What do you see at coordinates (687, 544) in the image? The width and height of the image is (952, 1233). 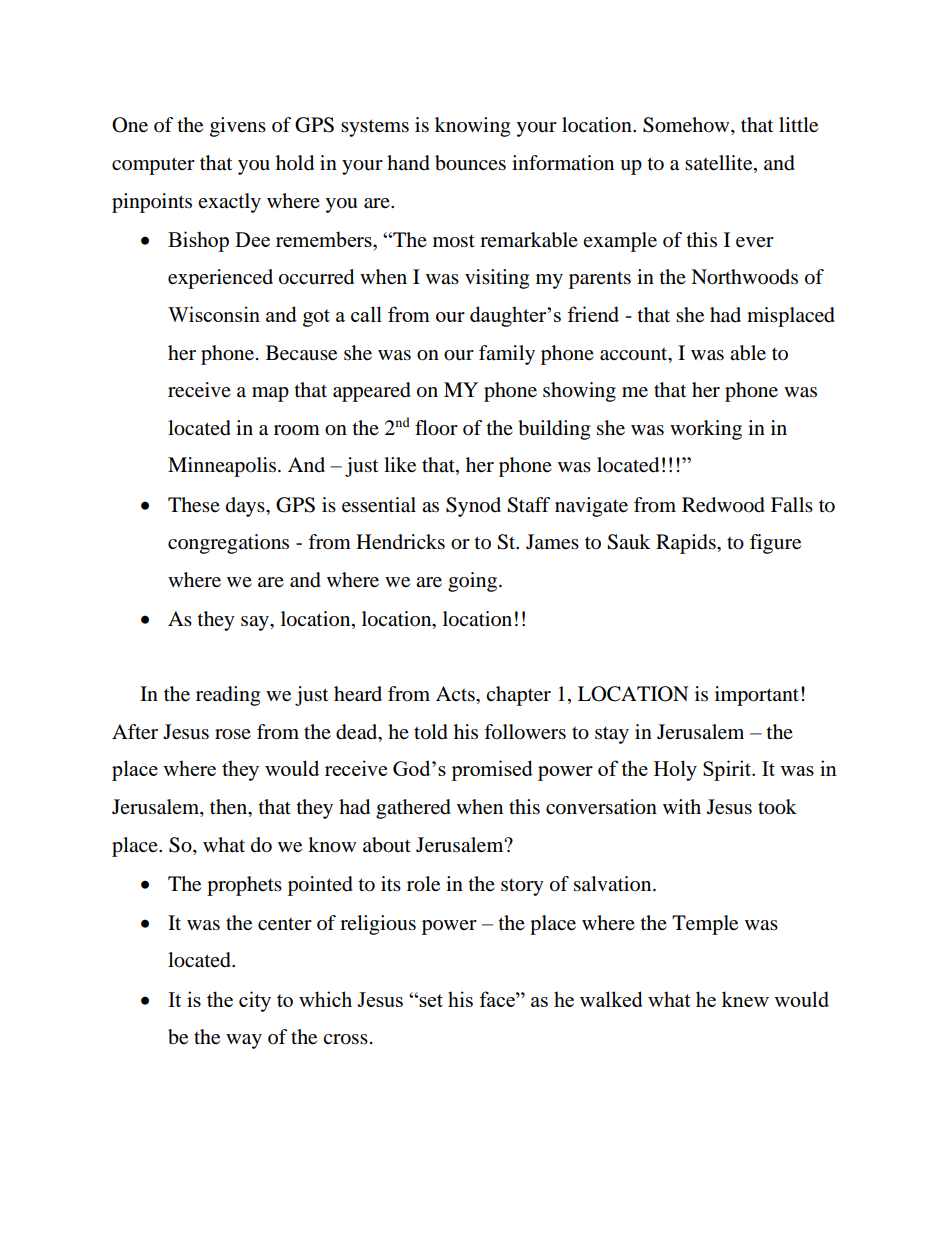 I see `Rapids` at bounding box center [687, 544].
